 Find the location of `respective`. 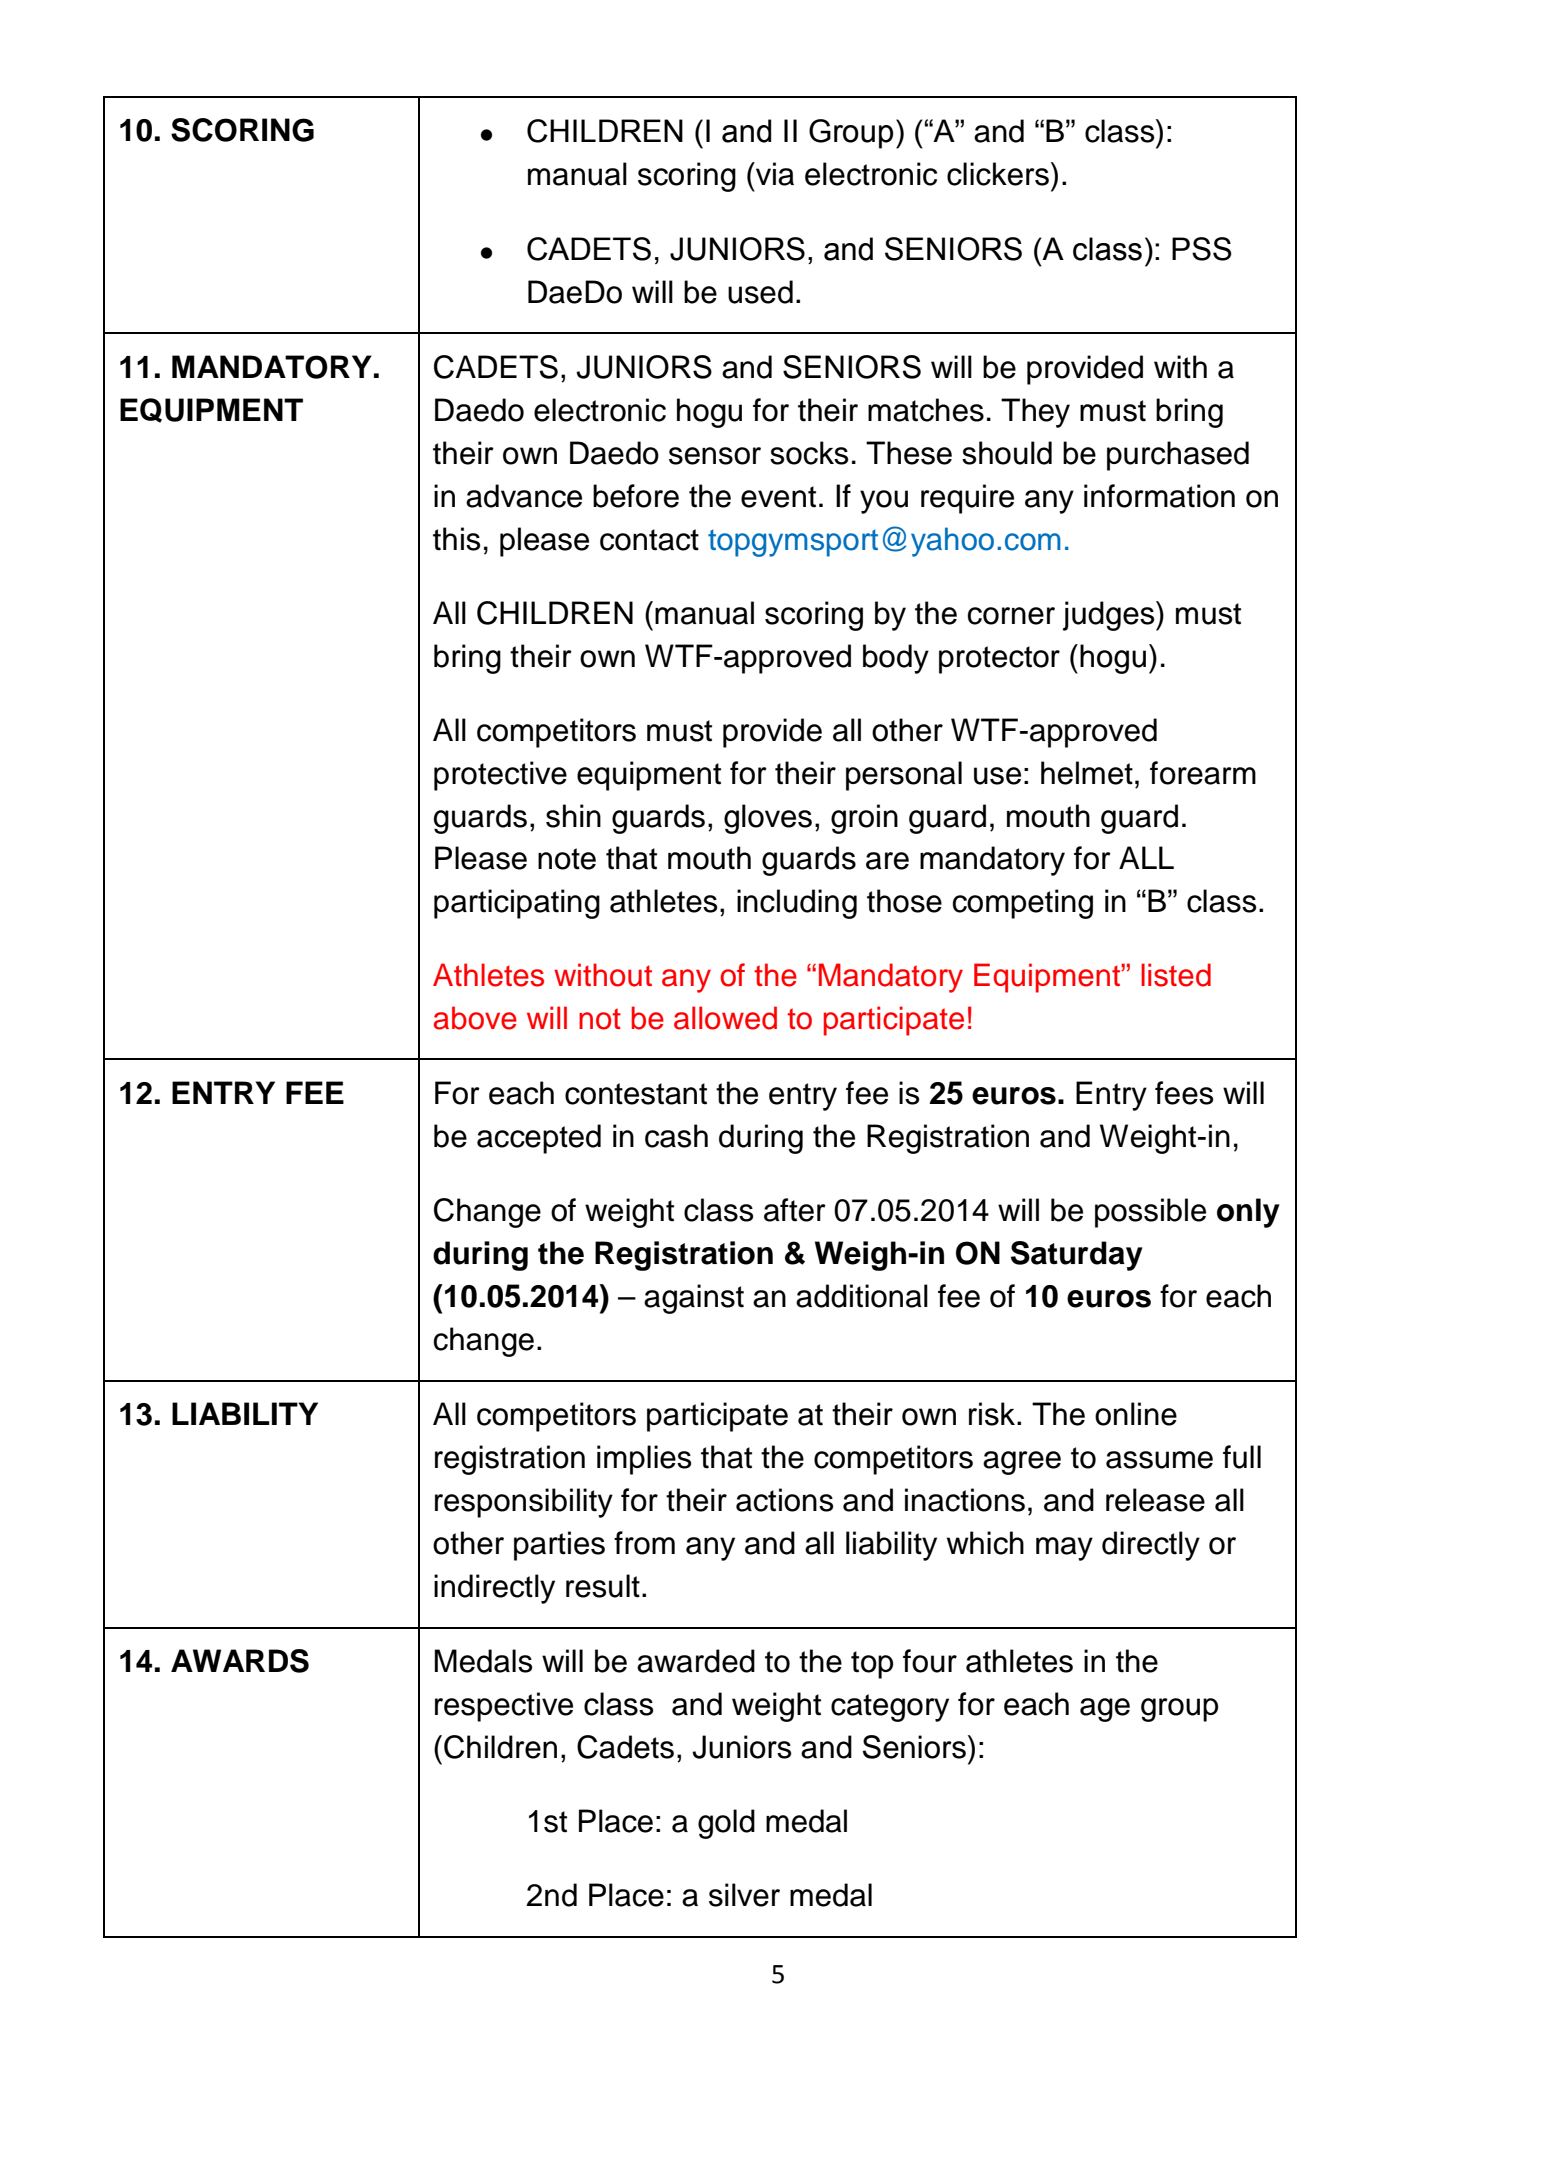

respective is located at coordinates (504, 1707).
